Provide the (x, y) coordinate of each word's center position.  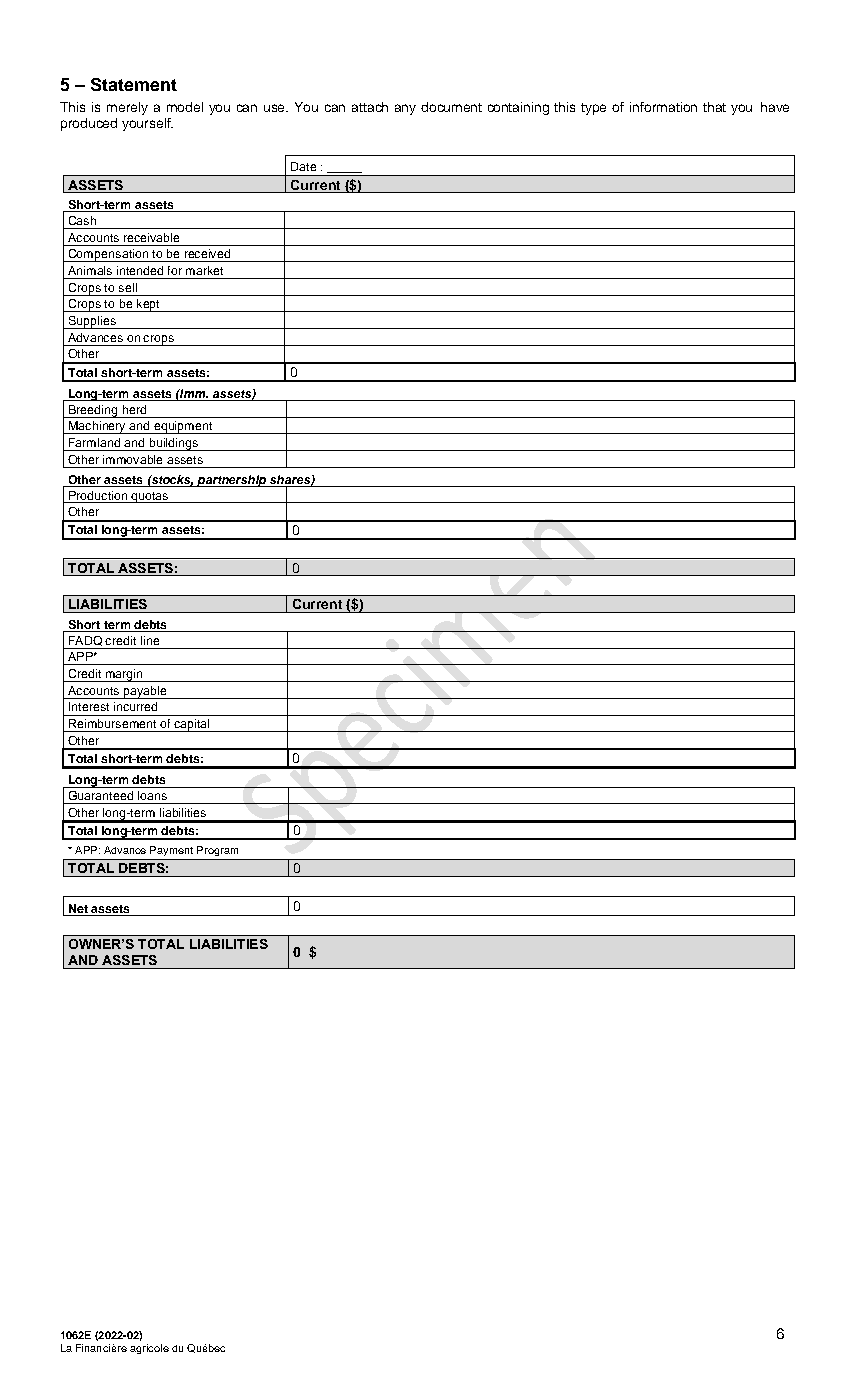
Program (217, 851)
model (185, 107)
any (405, 109)
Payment (171, 851)
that (714, 107)
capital (191, 725)
